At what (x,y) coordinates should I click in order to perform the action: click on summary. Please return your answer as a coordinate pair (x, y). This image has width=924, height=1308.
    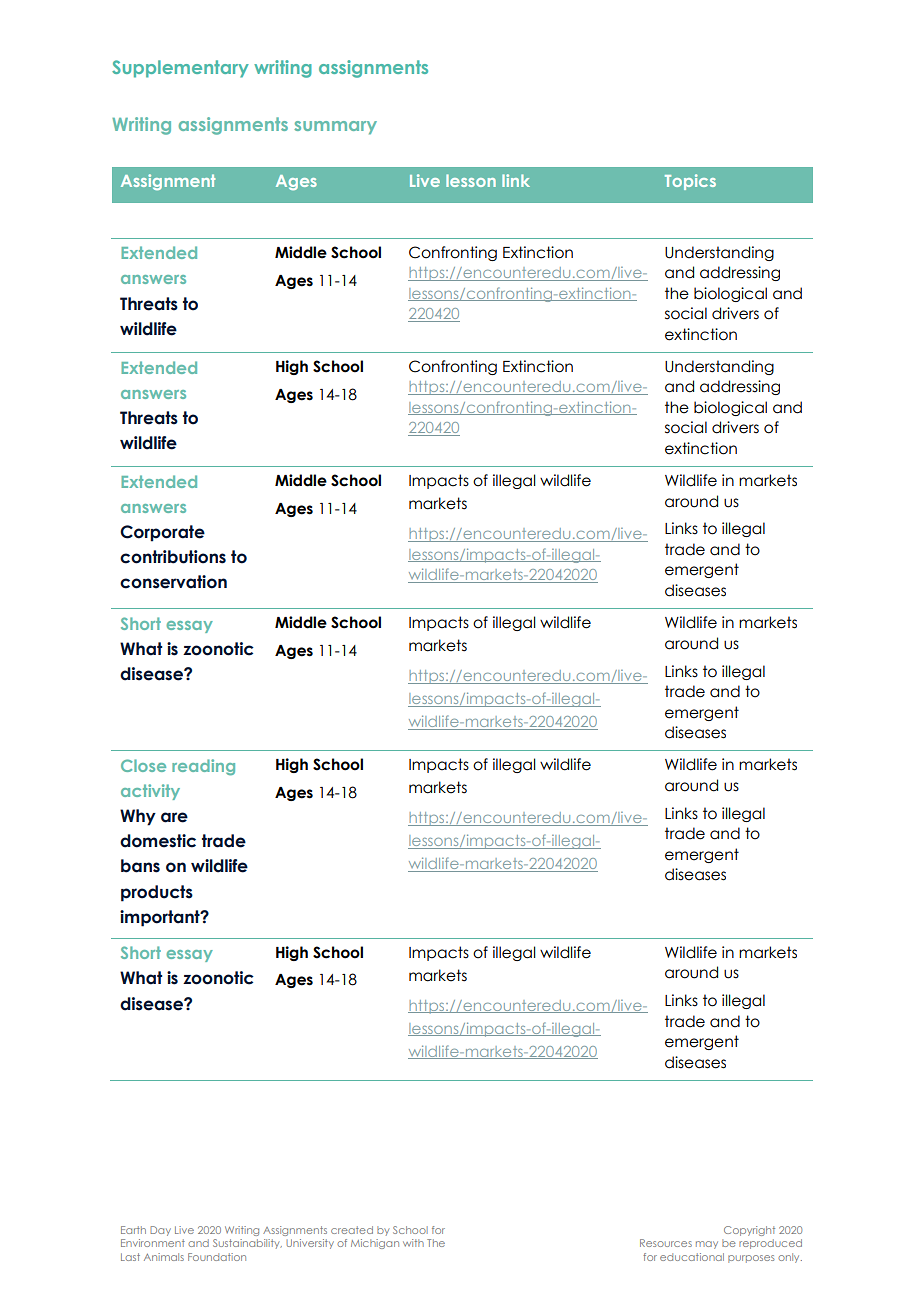
    Looking at the image, I should click on (335, 128).
